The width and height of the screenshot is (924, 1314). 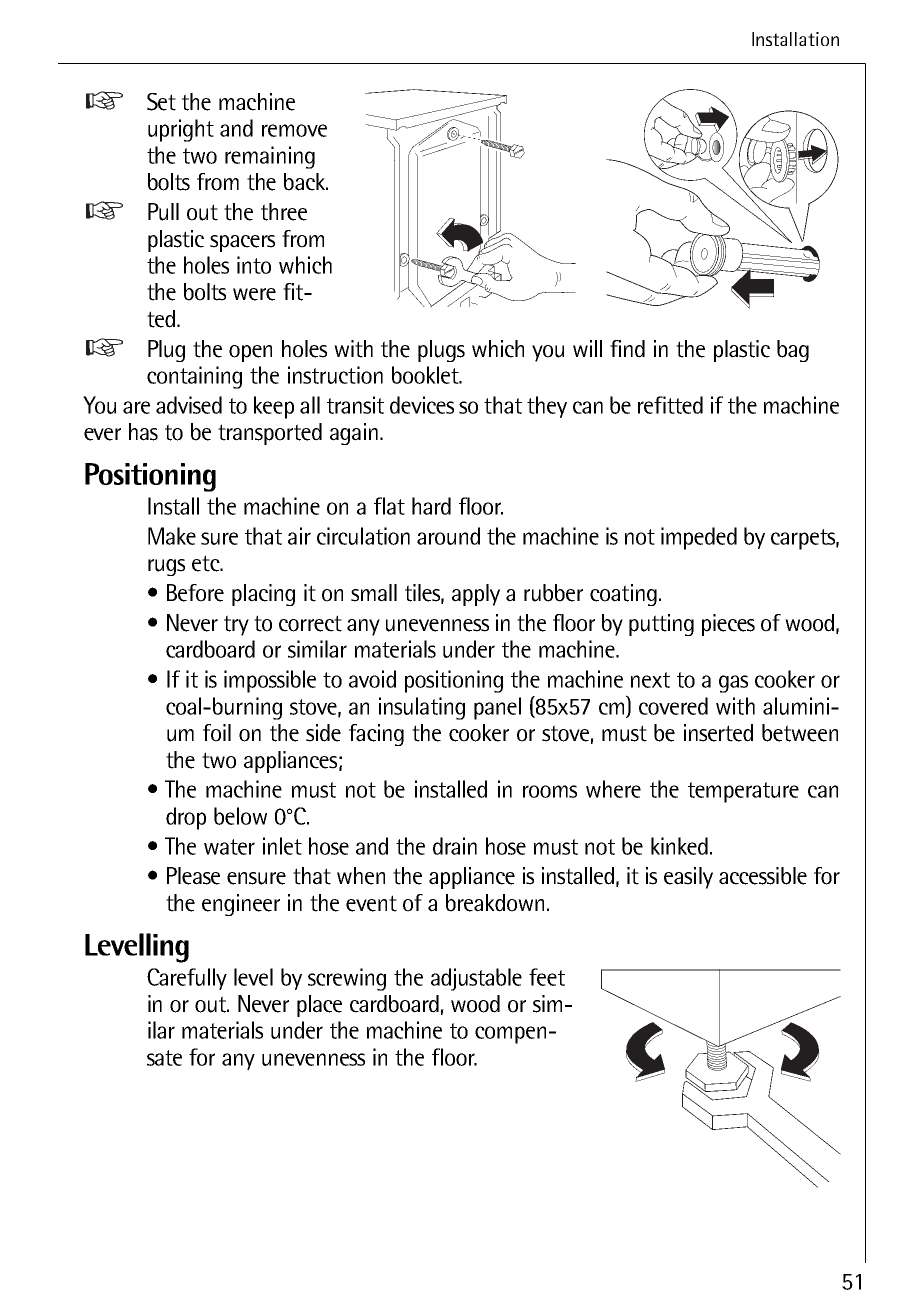 I want to click on panel, so click(x=497, y=708).
